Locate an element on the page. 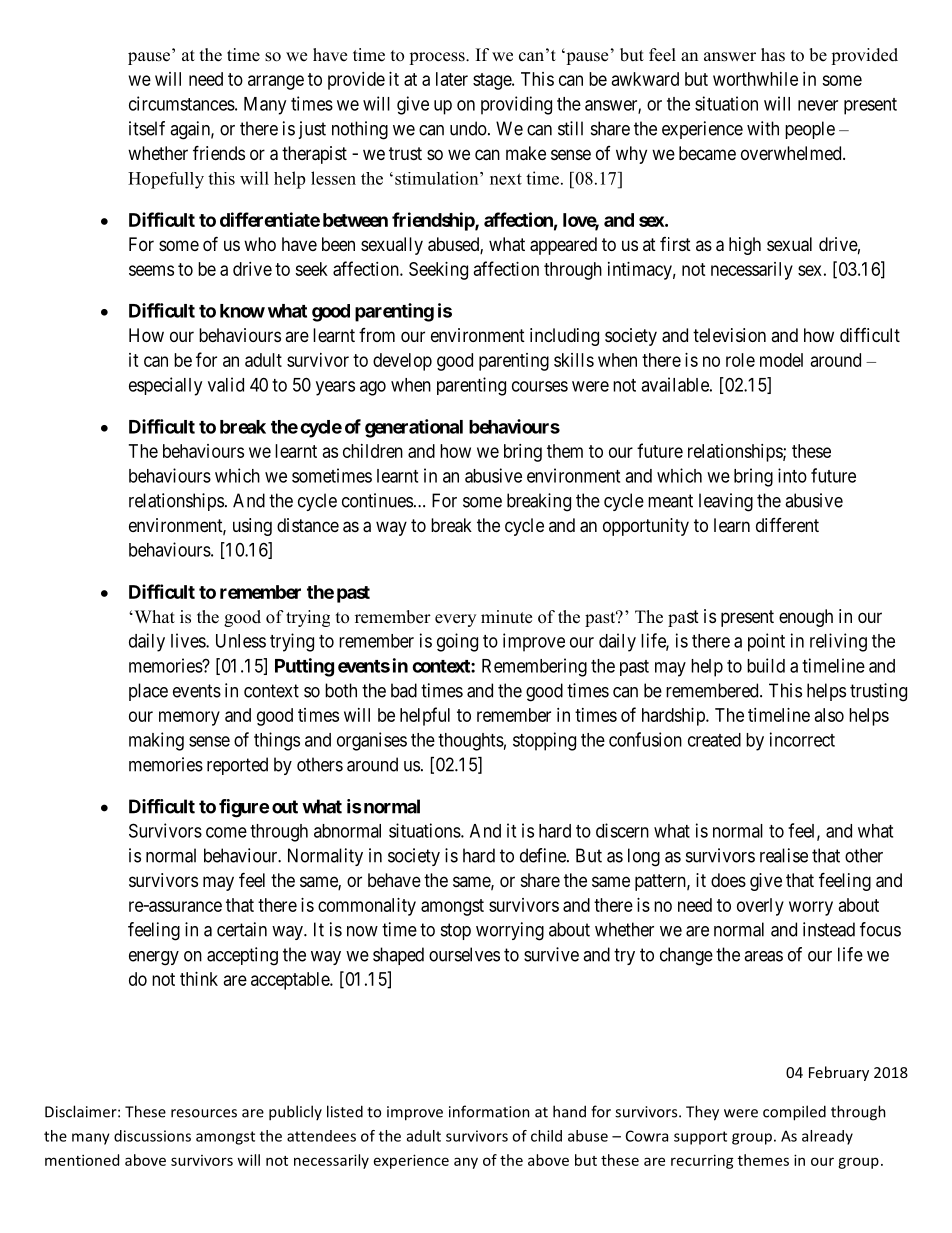 This document has width=952, height=1233. circumstances is located at coordinates (182, 103).
